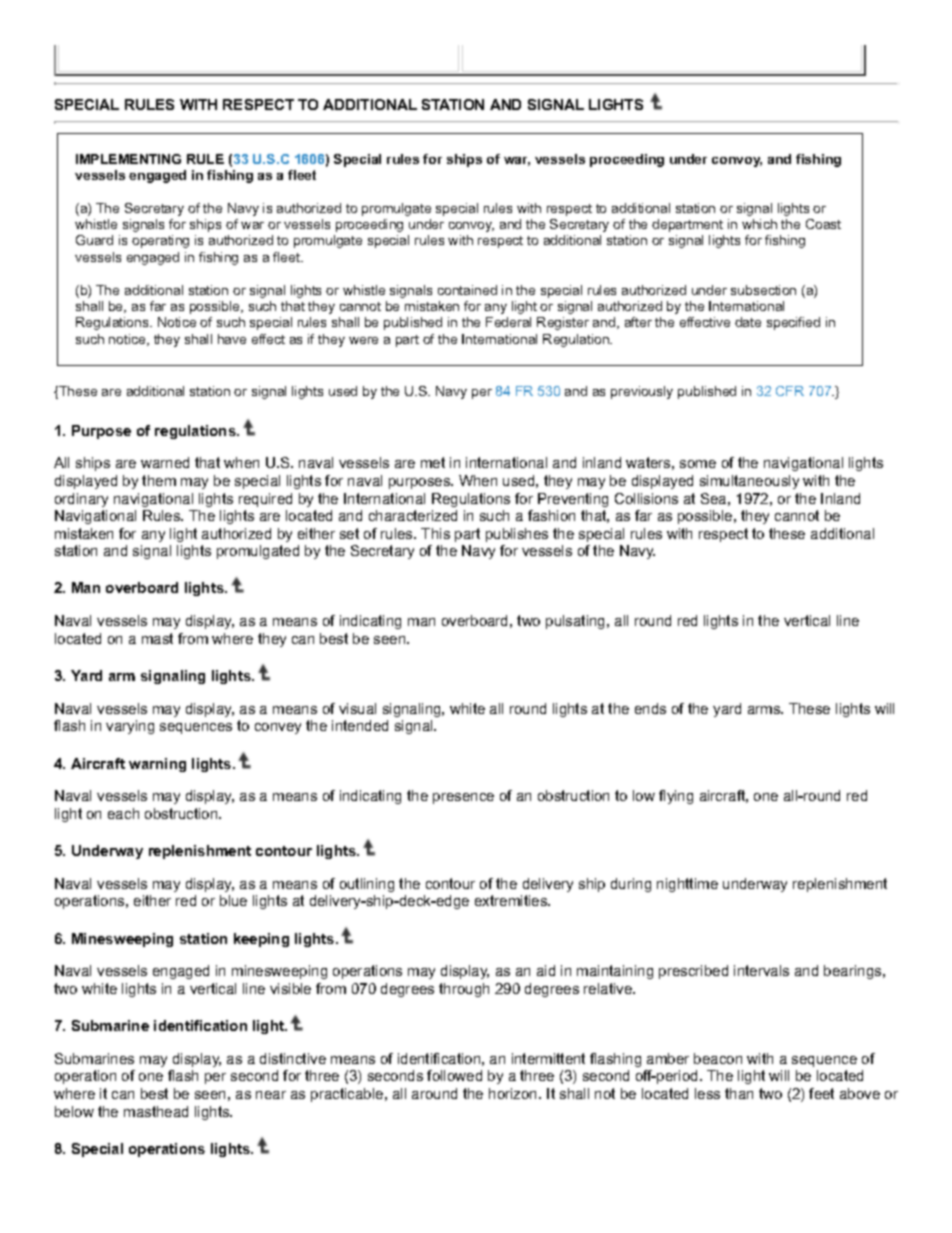 Image resolution: width=952 pixels, height=1233 pixels. Describe the element at coordinates (463, 798) in the document. I see `presence` at that location.
